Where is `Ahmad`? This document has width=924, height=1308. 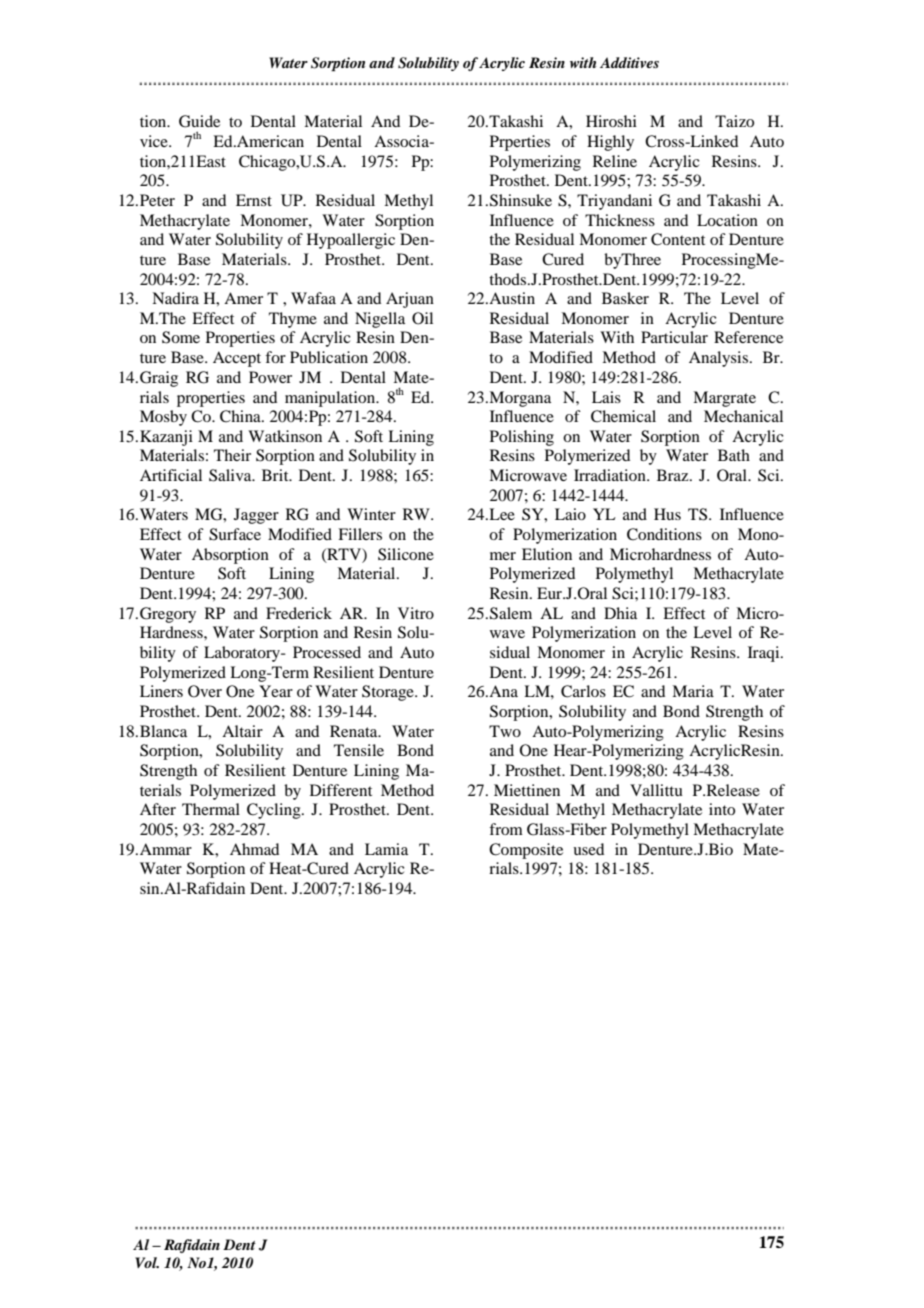
Ahmad is located at coordinates (254, 849).
